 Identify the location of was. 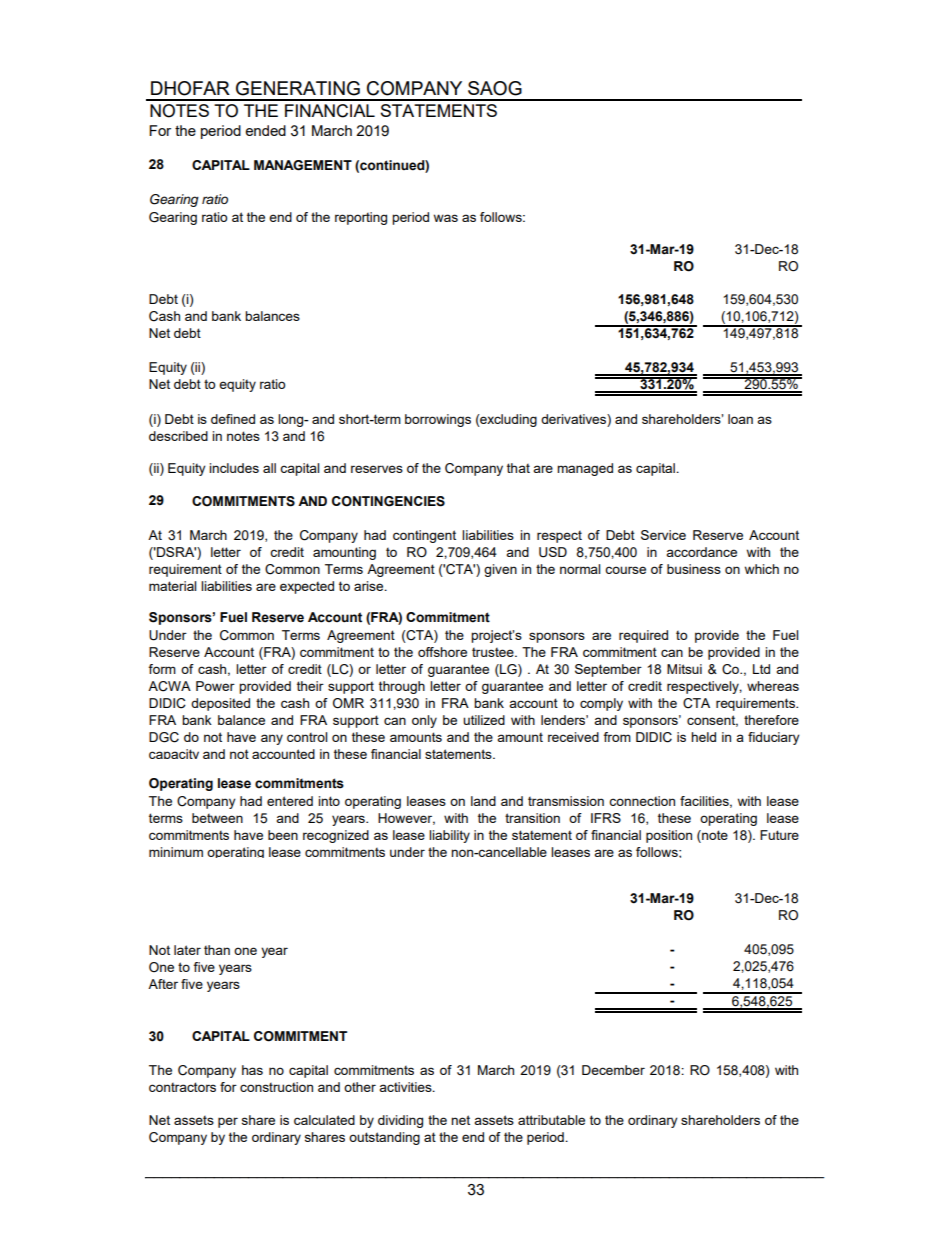
(446, 218).
